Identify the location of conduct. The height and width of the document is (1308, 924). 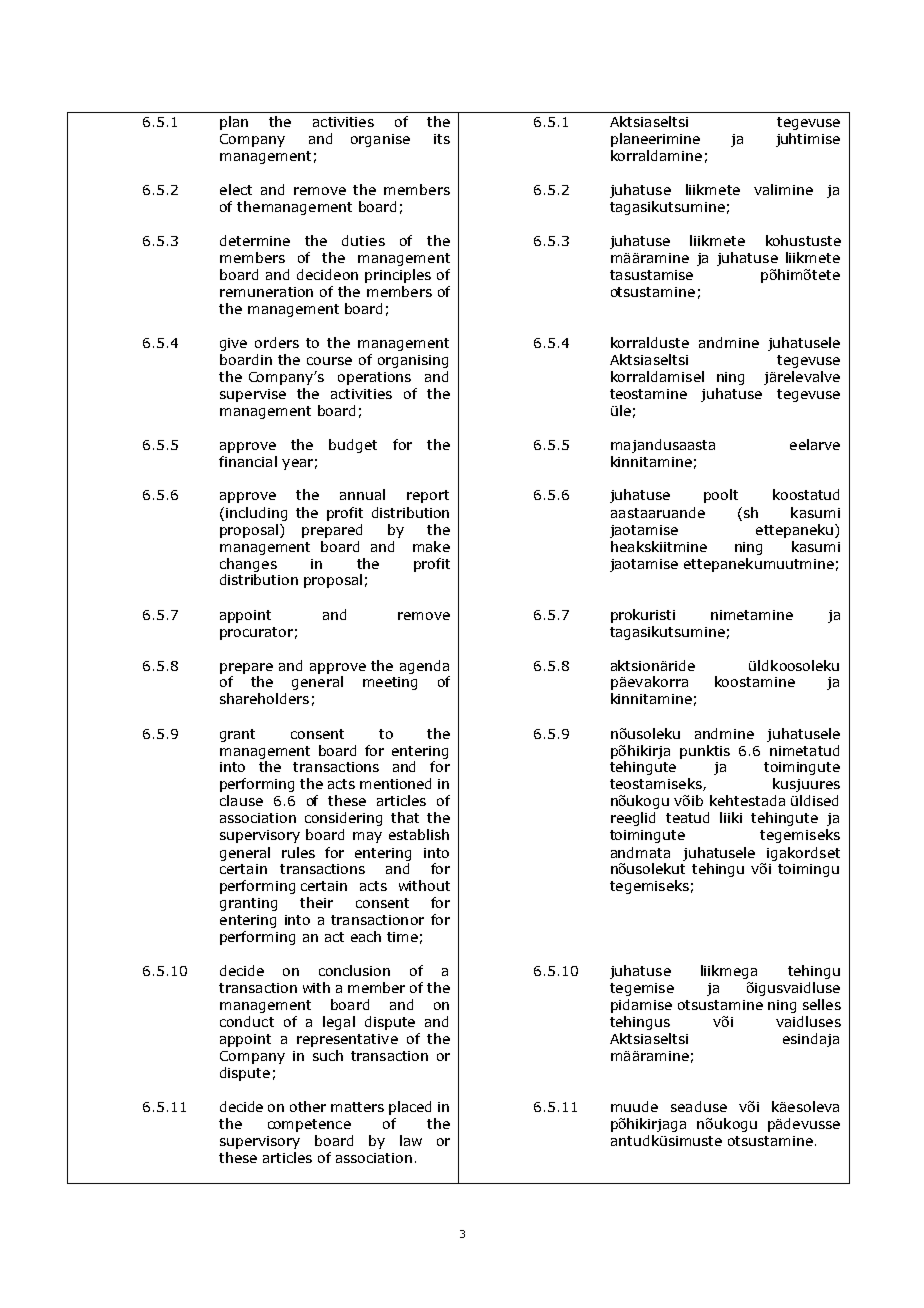
(247, 1021).
